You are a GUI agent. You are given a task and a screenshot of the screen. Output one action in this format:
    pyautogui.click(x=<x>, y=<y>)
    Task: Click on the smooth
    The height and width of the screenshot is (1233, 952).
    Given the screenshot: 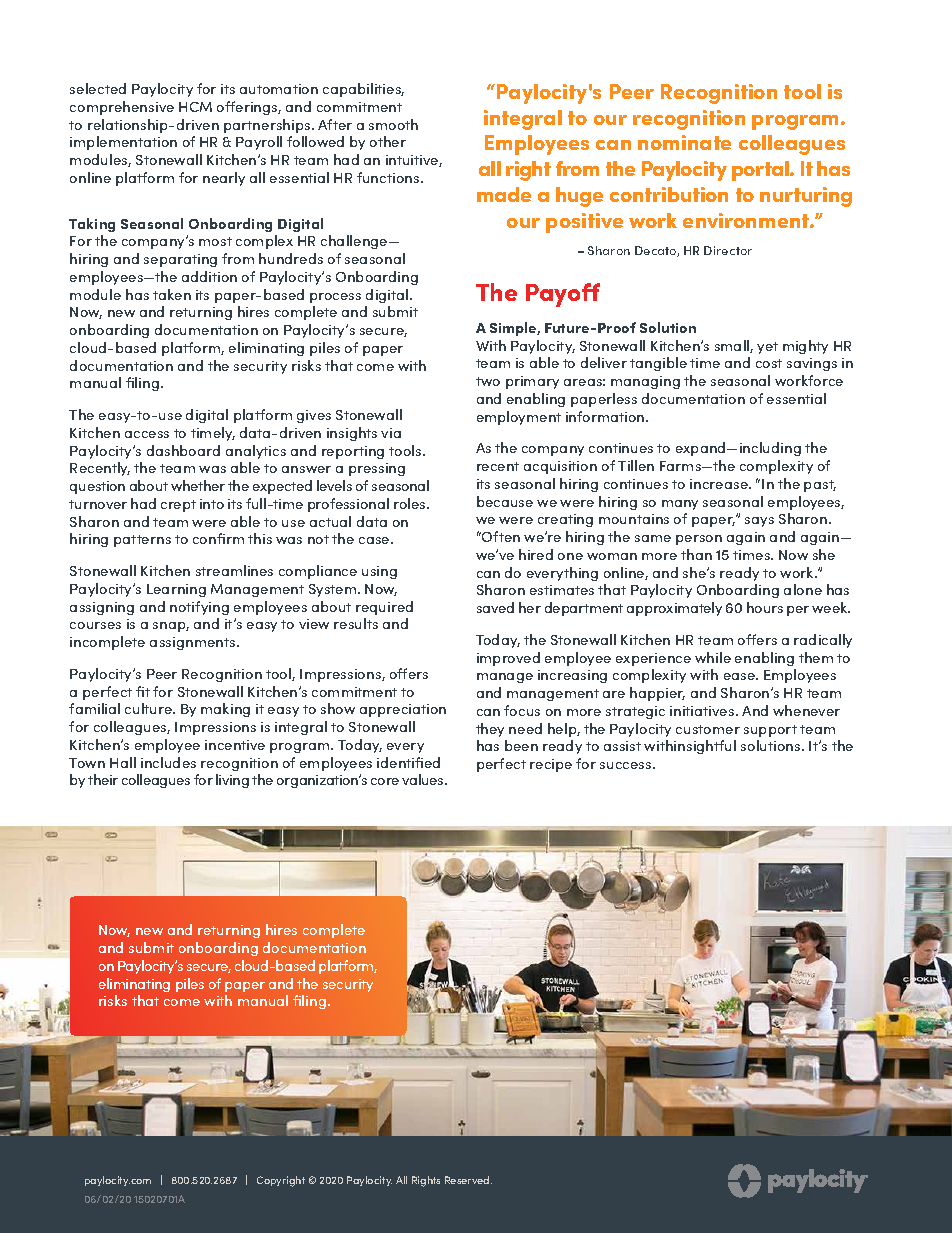 What is the action you would take?
    pyautogui.click(x=393, y=124)
